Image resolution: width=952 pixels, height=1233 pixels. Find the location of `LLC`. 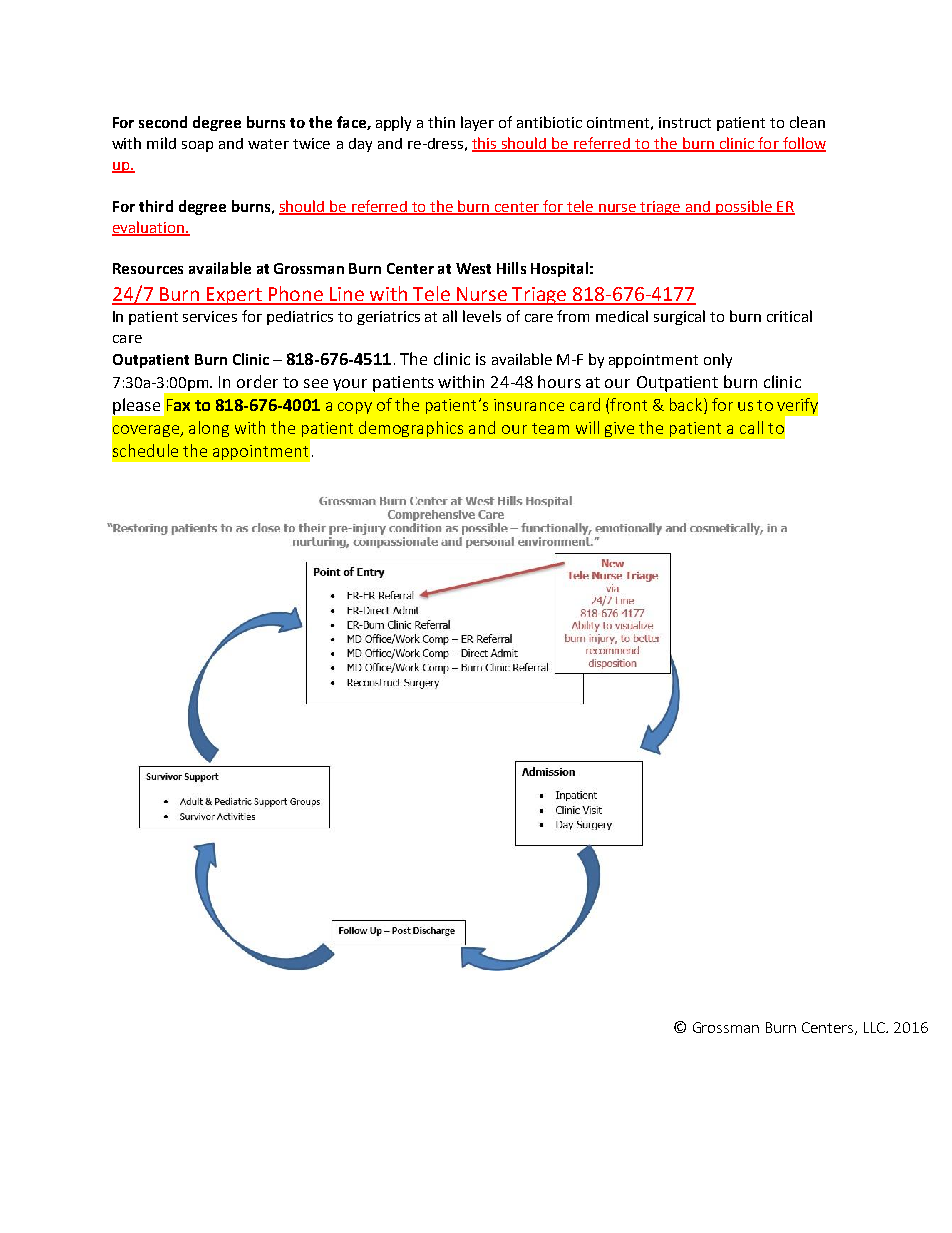

LLC is located at coordinates (876, 1027).
